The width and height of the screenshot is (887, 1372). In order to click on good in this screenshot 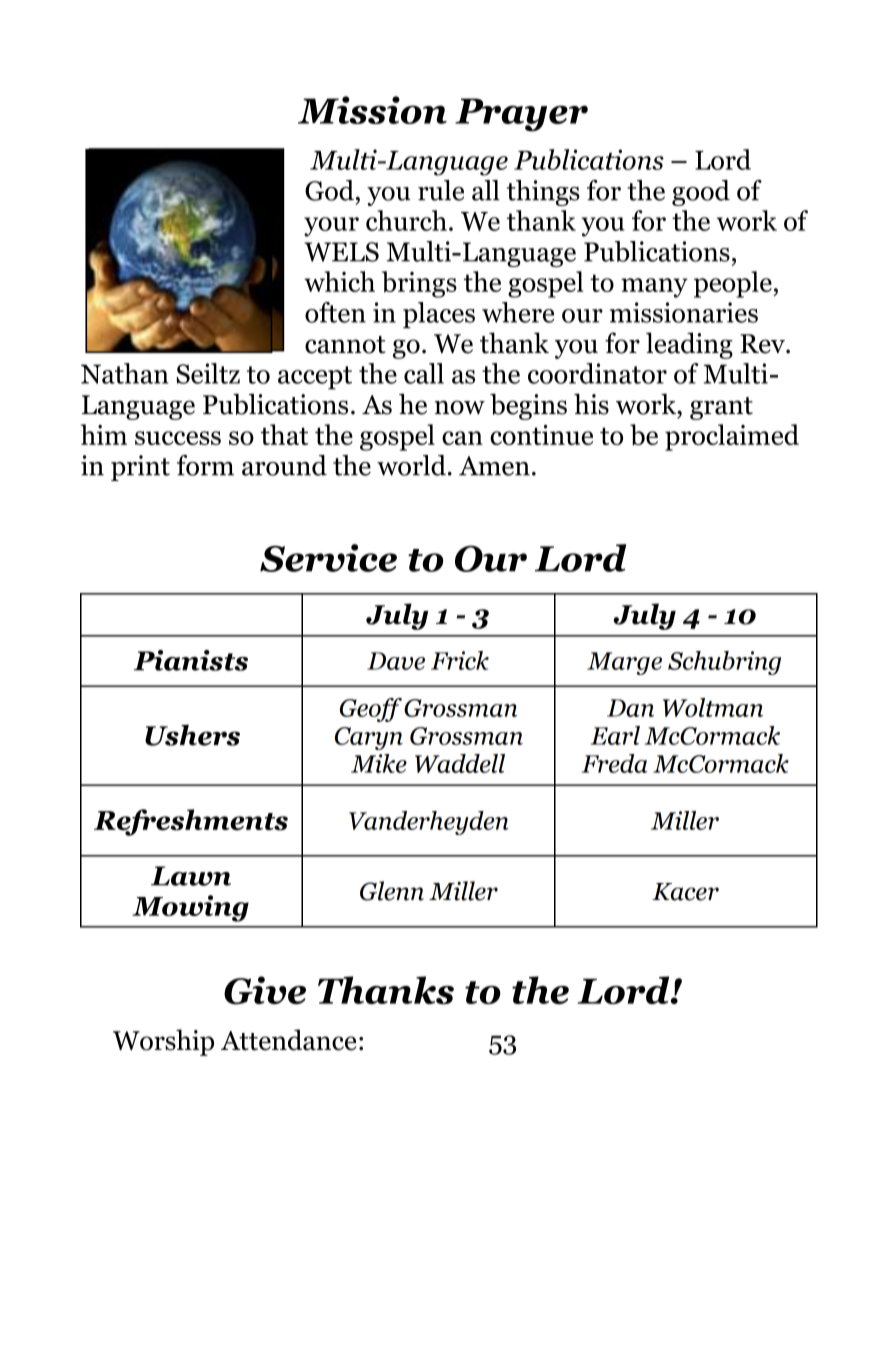, I will do `click(701, 193)`.
